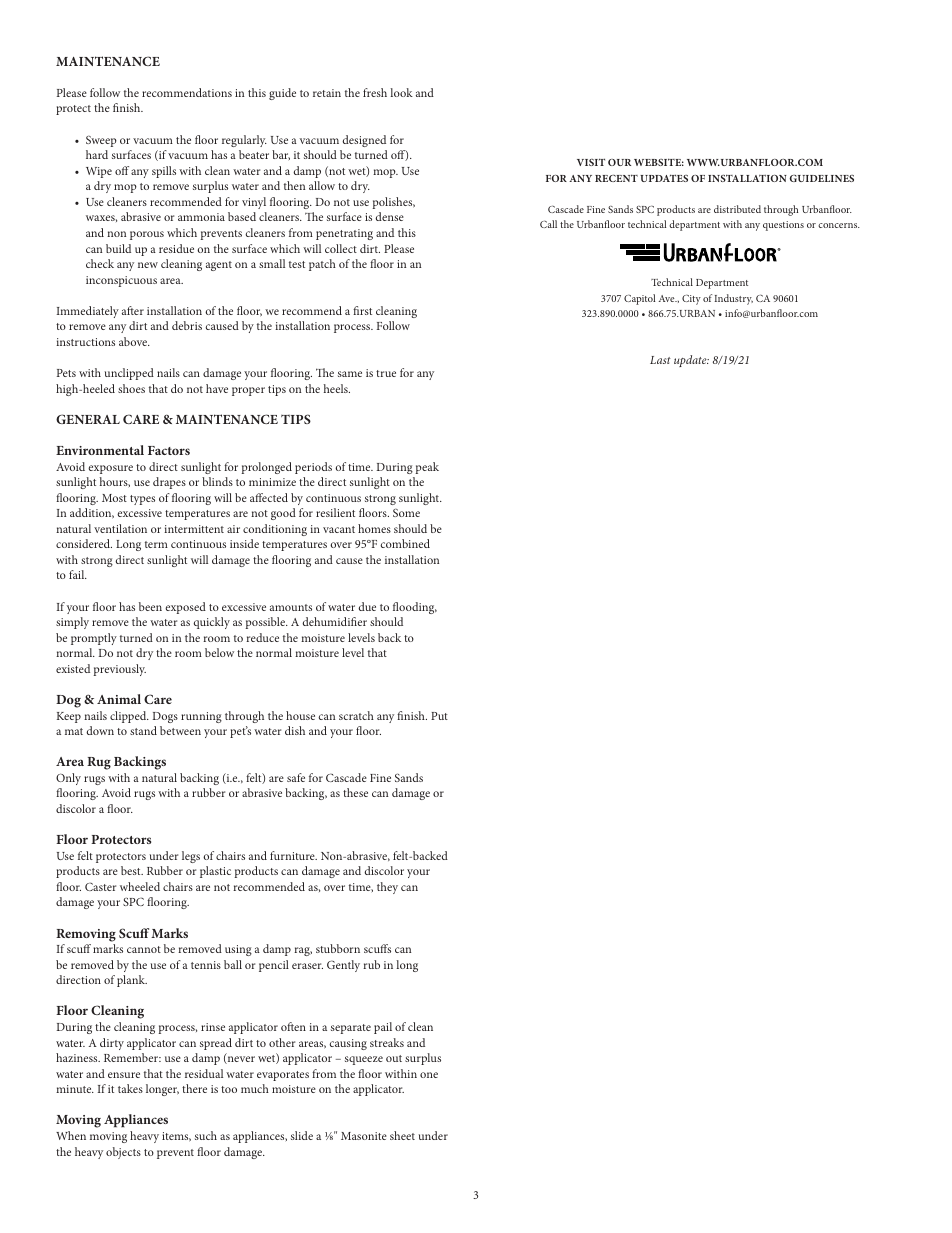 The image size is (952, 1233). Describe the element at coordinates (429, 1075) in the image. I see `one` at that location.
